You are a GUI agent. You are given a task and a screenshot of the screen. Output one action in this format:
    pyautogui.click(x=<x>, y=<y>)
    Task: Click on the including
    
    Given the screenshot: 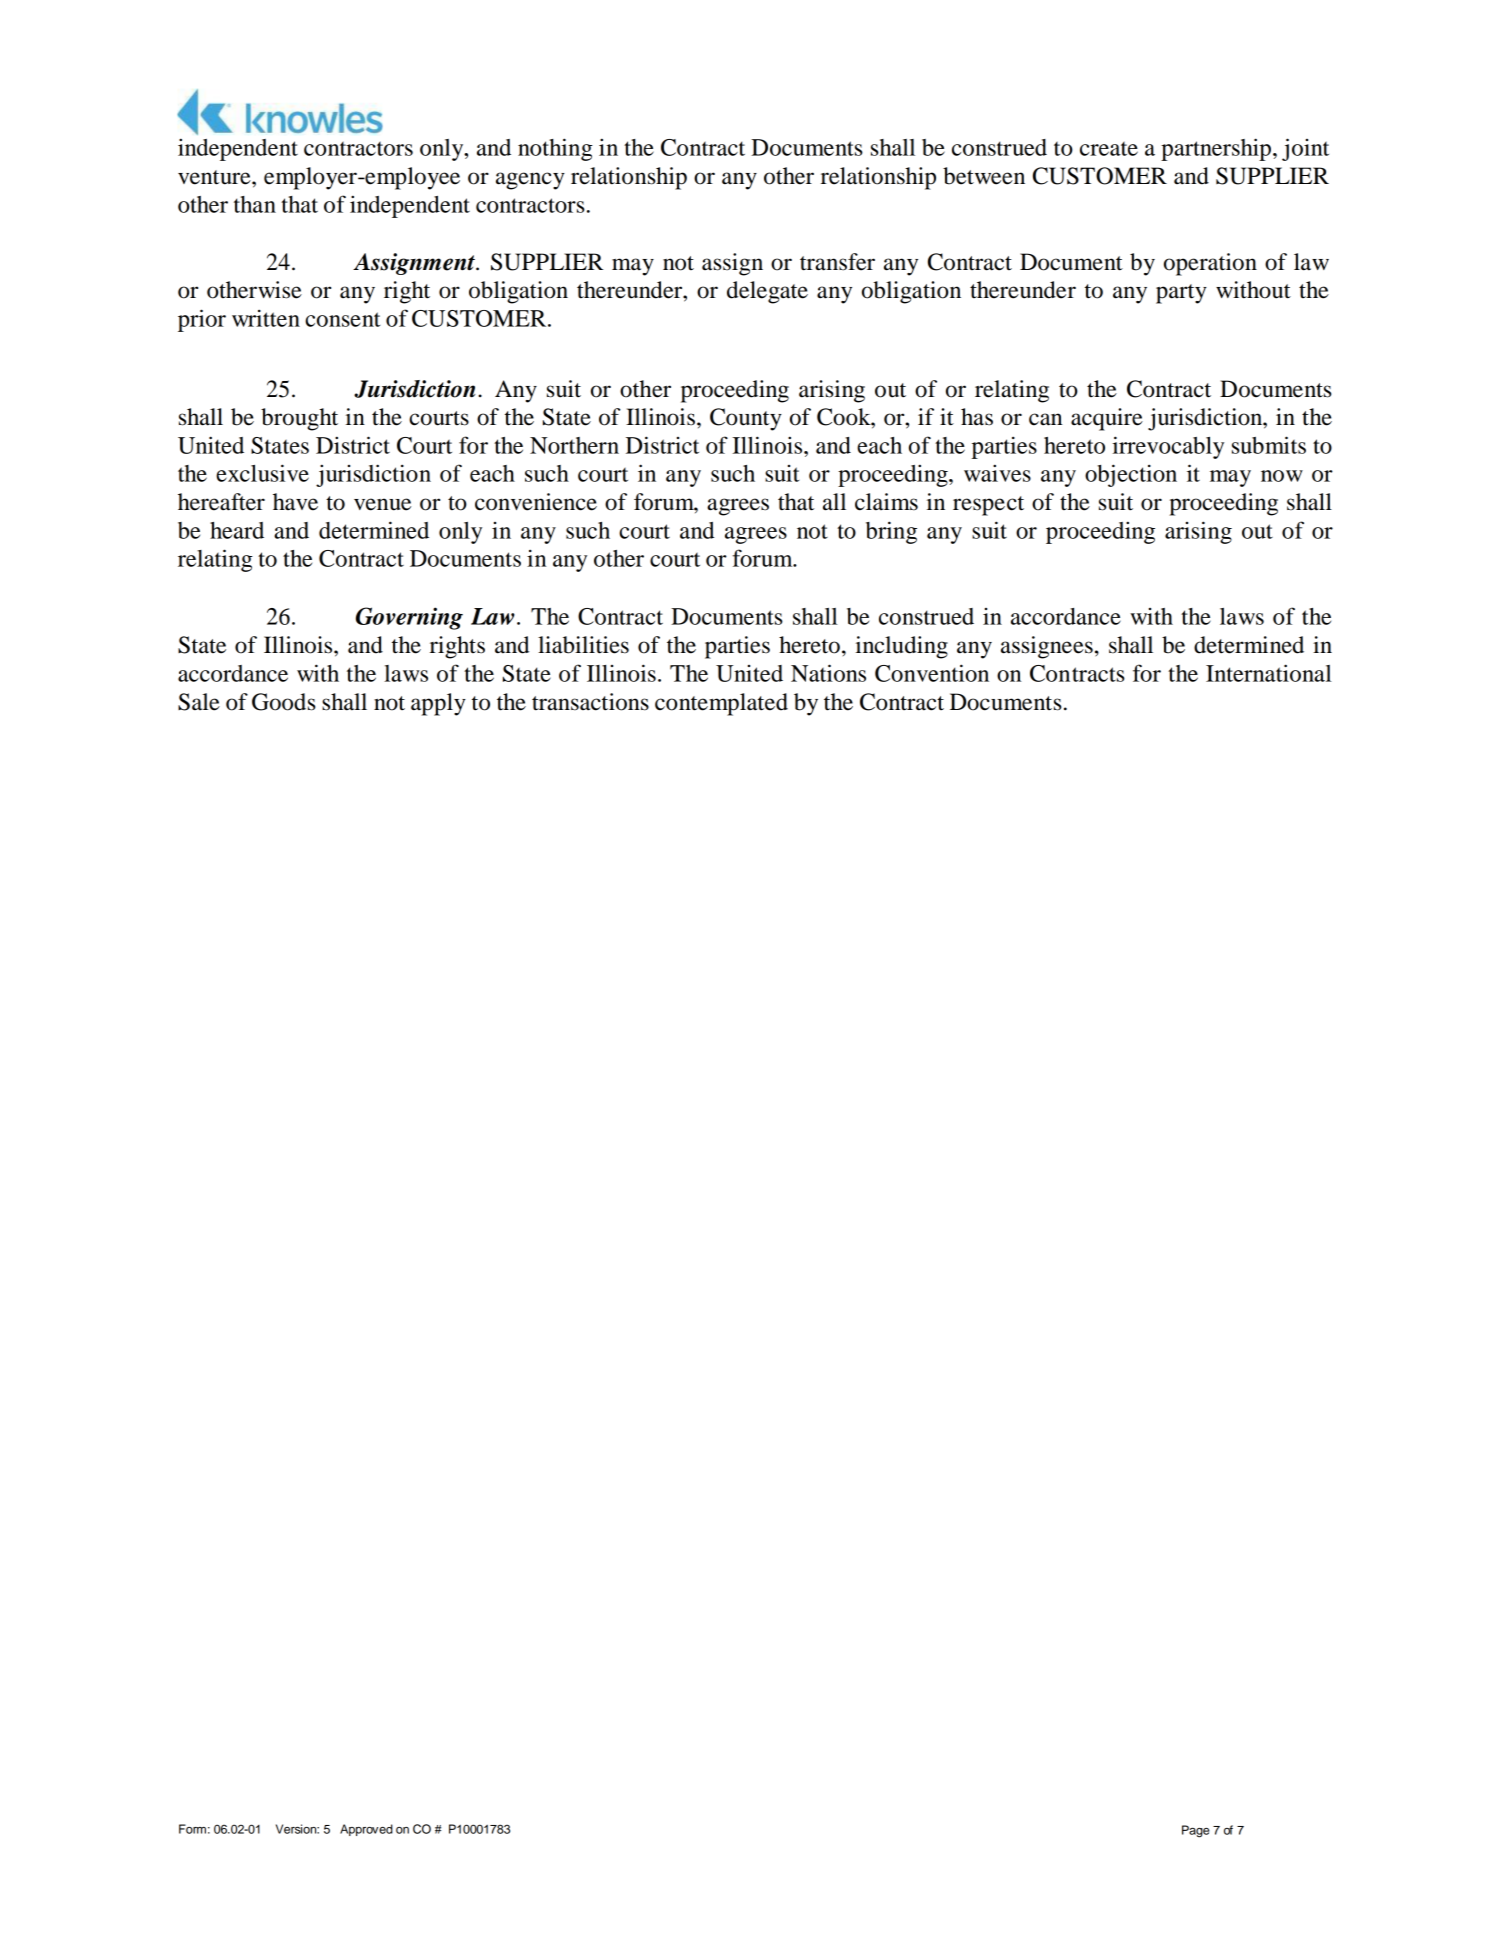 What is the action you would take?
    pyautogui.click(x=902, y=647)
